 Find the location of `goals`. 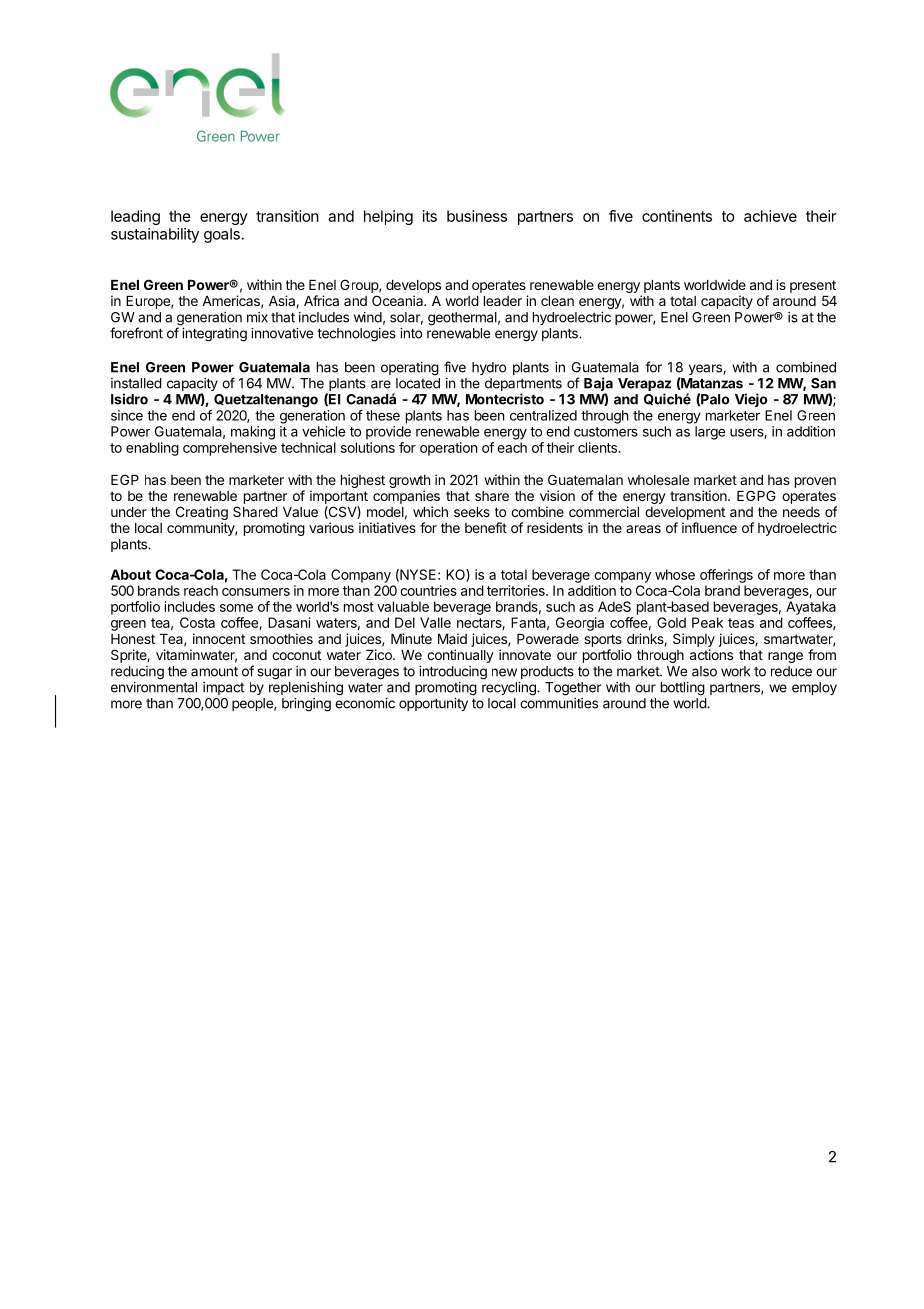

goals is located at coordinates (223, 235).
